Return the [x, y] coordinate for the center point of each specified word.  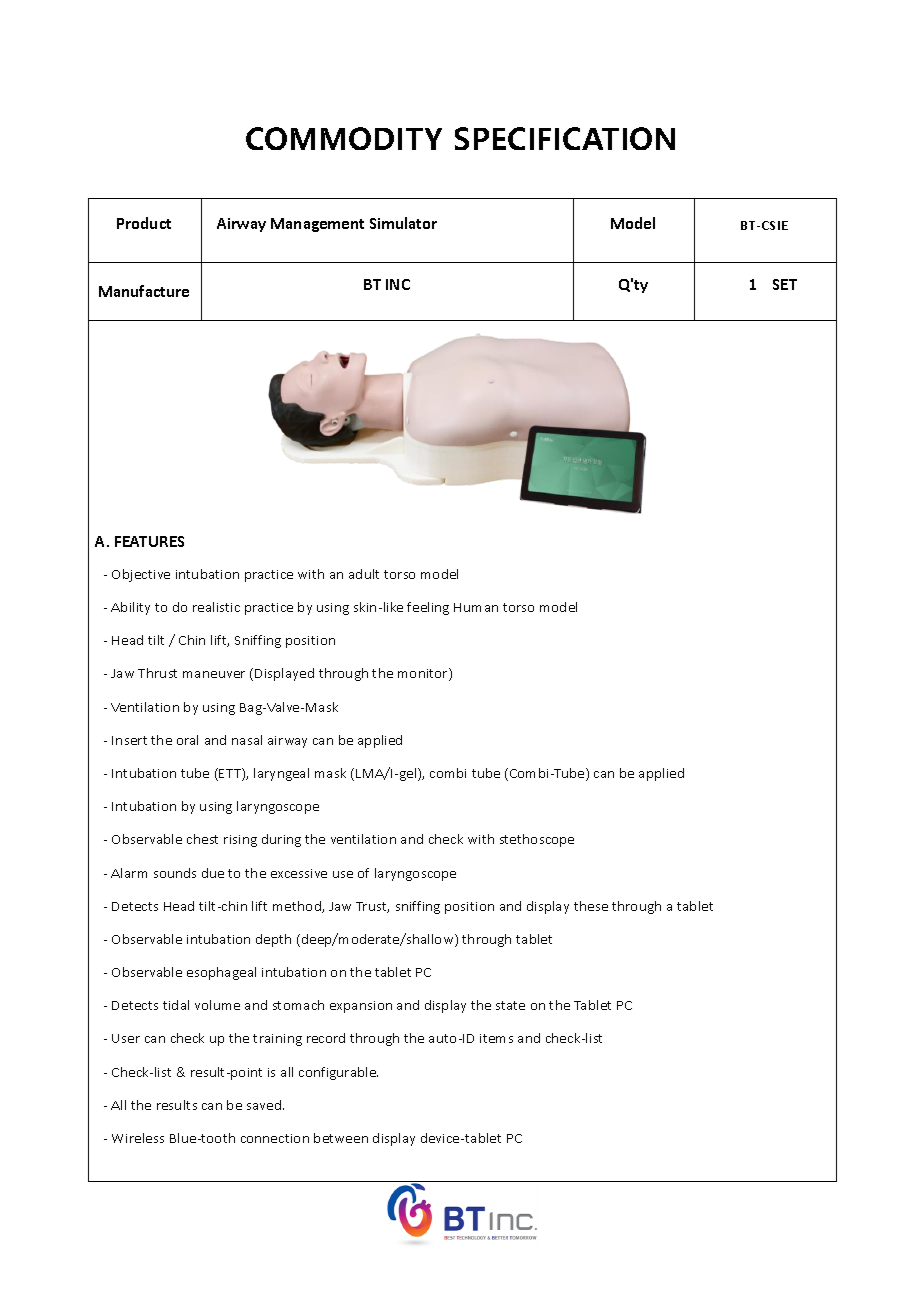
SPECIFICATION [565, 138]
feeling [428, 608]
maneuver [214, 674]
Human [476, 607]
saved [265, 1105]
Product [144, 223]
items [496, 1038]
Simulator [403, 223]
